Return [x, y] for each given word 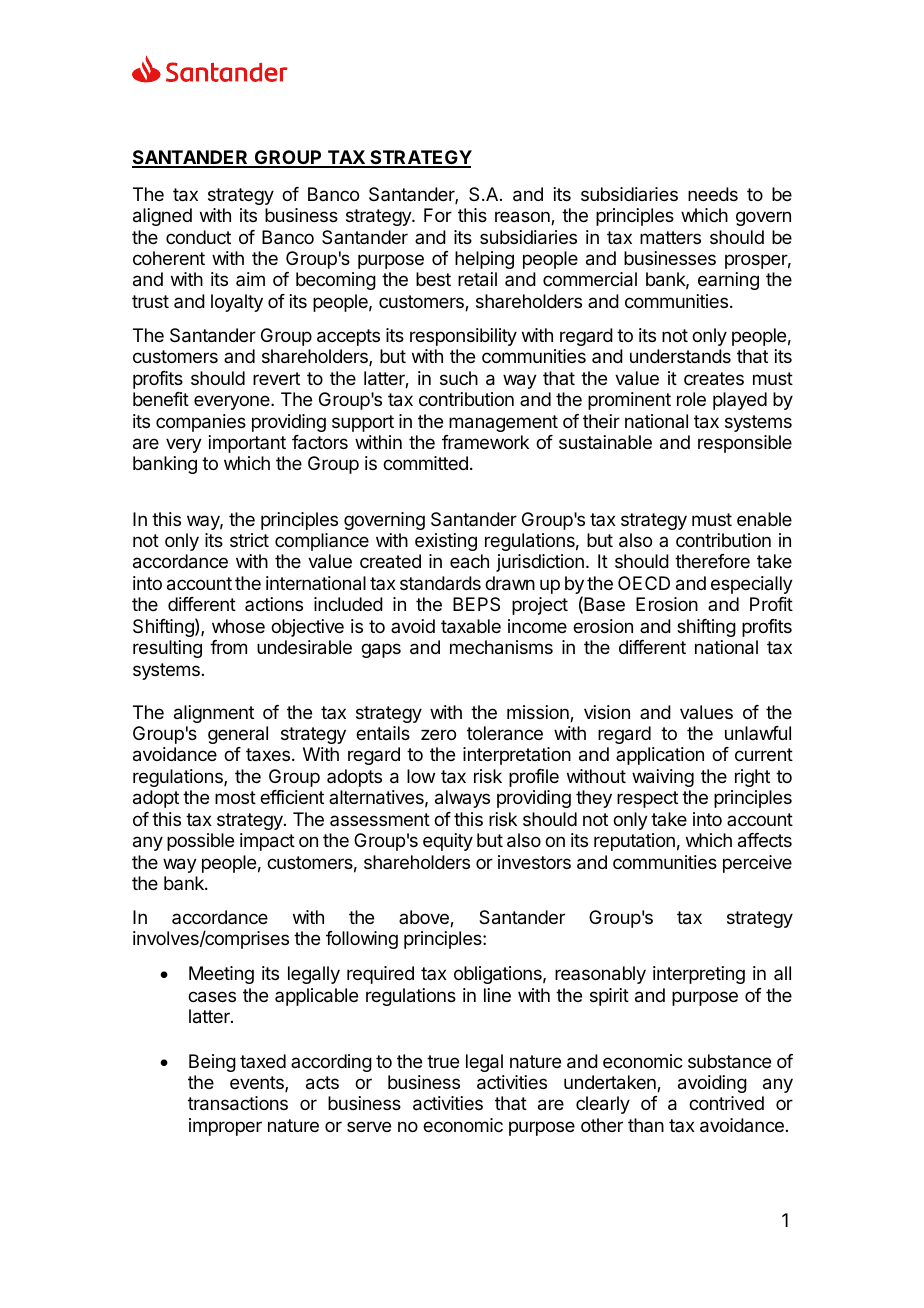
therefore [712, 561]
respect [647, 799]
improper [225, 1127]
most [235, 797]
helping [484, 260]
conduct [198, 237]
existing [446, 542]
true [443, 1061]
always [462, 799]
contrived [726, 1103]
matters [670, 238]
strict [249, 540]
